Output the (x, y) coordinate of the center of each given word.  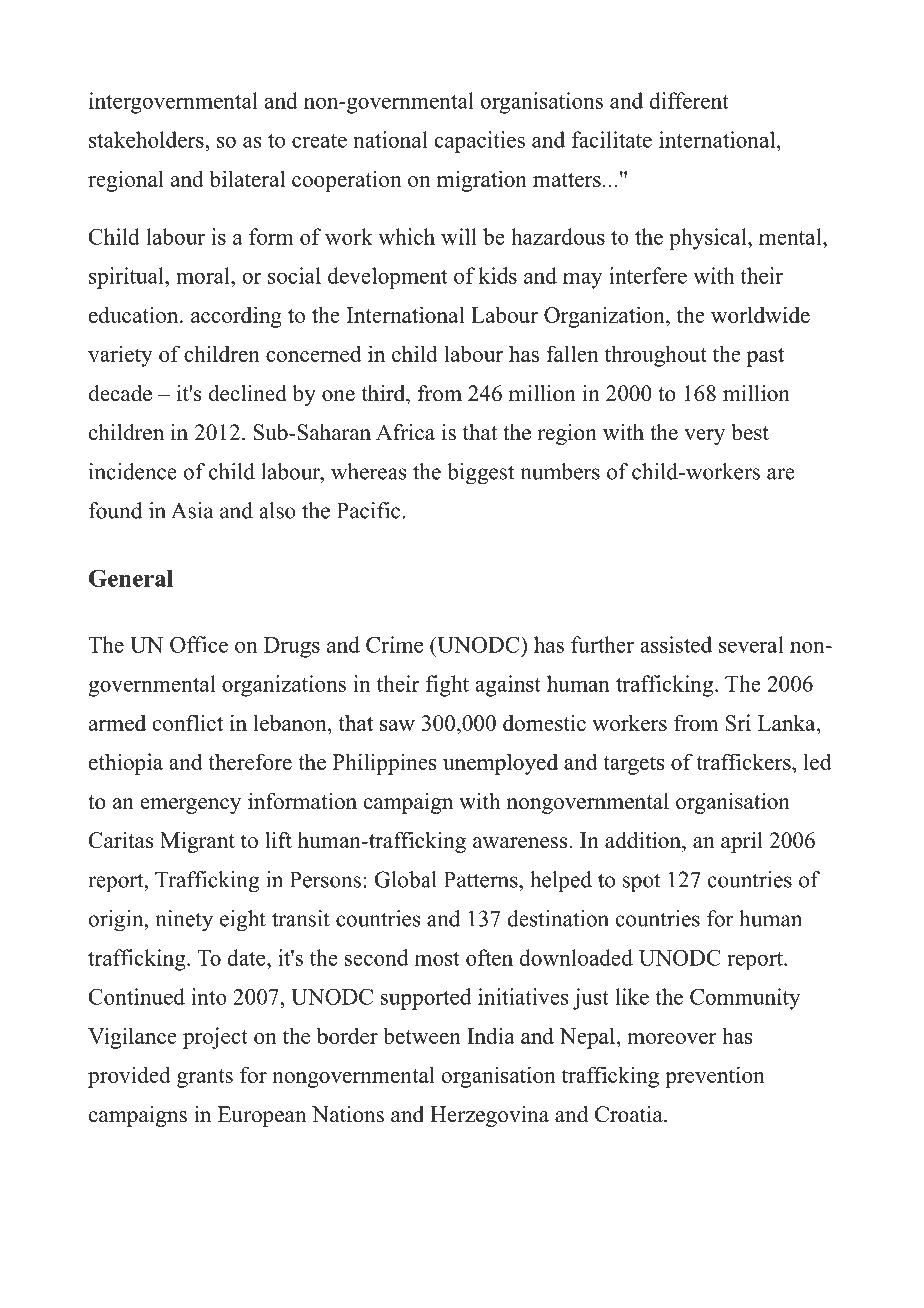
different (689, 100)
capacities (480, 142)
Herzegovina (489, 1116)
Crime (394, 644)
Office (199, 644)
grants (205, 1078)
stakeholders (147, 139)
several (751, 644)
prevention (715, 1077)
